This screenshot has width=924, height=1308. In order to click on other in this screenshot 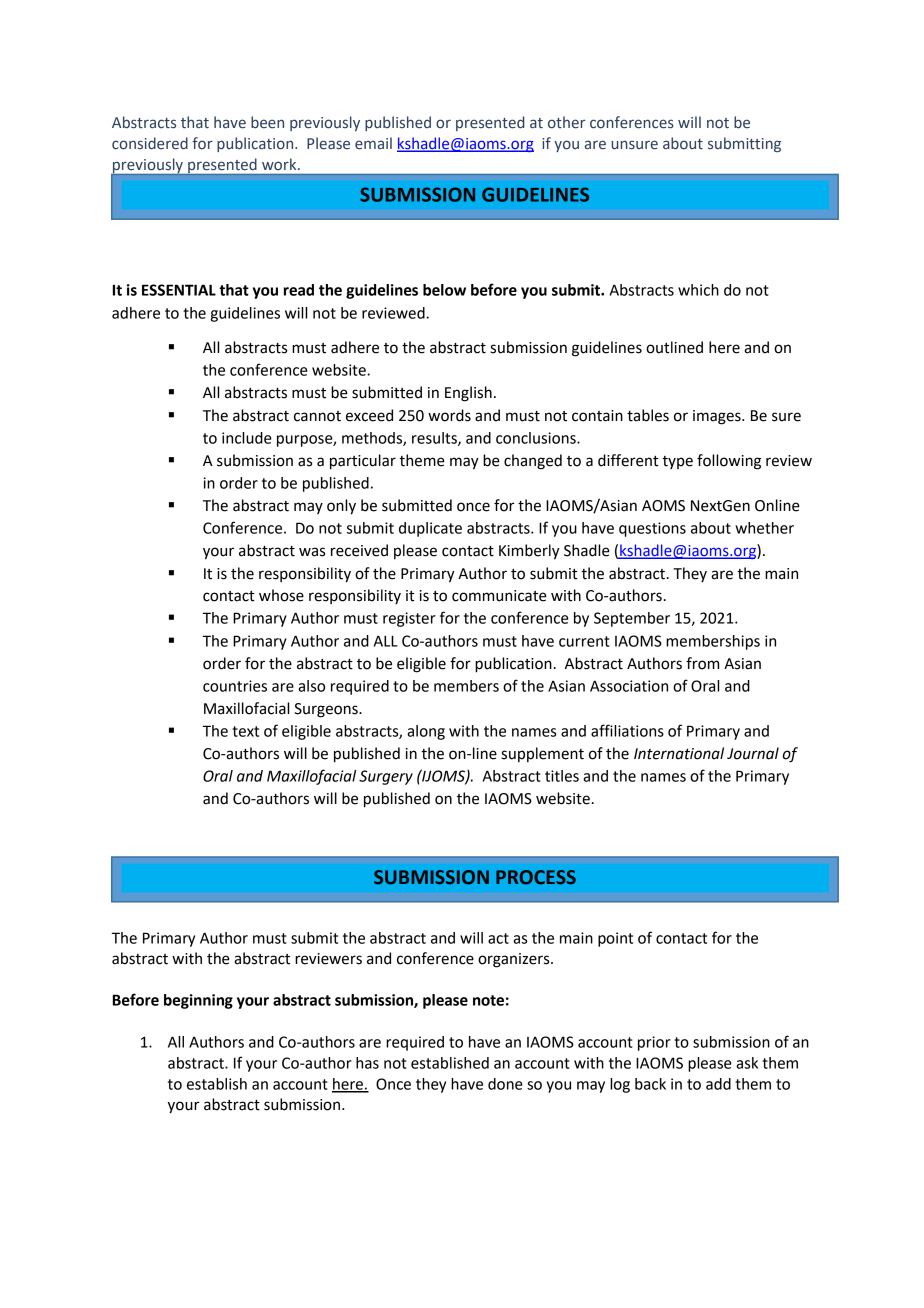, I will do `click(566, 122)`.
